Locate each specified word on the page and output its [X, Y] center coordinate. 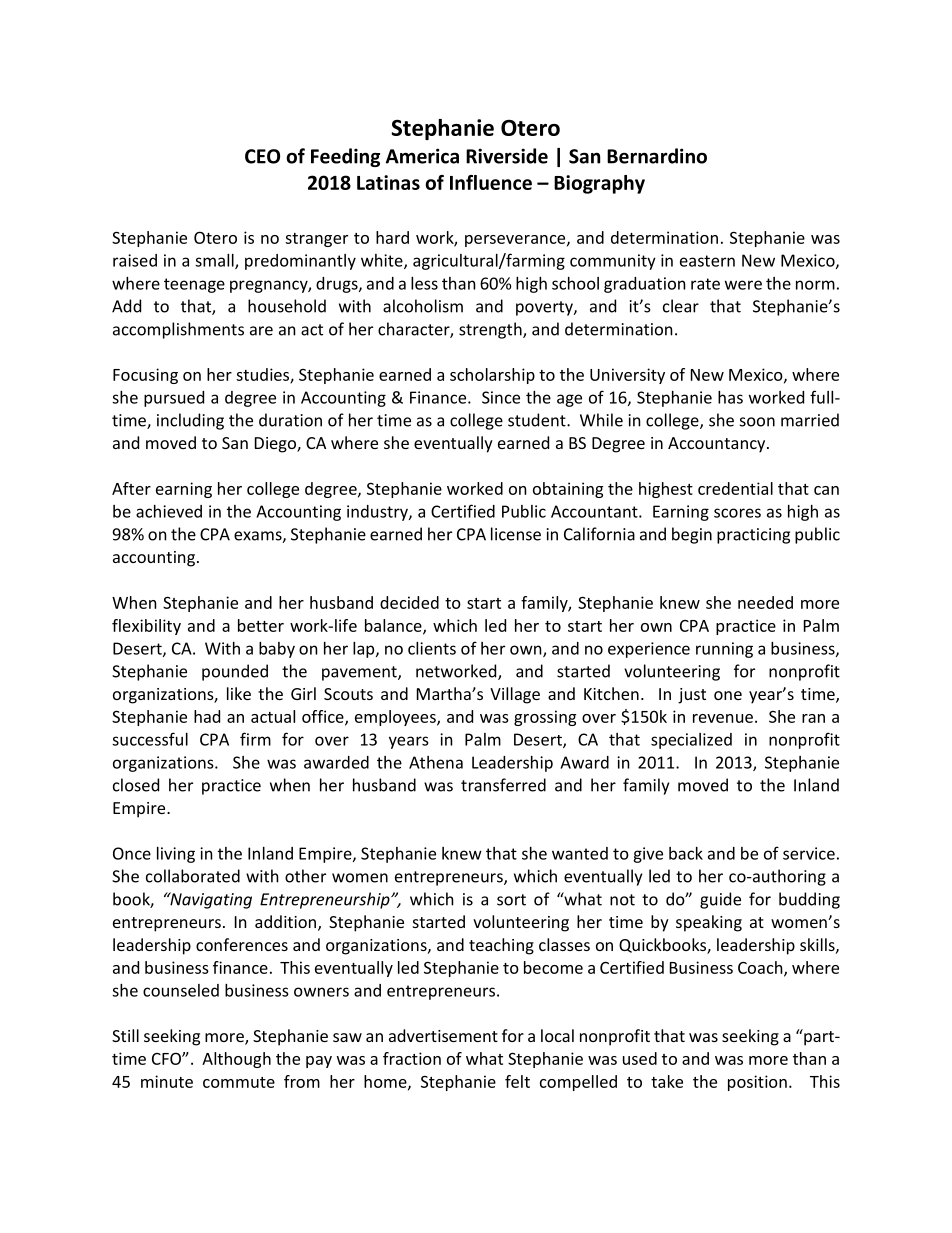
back [686, 853]
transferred [503, 785]
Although [236, 1060]
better [261, 625]
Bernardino [657, 156]
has [730, 397]
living [176, 855]
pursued [174, 399]
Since [501, 397]
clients [432, 648]
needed [765, 602]
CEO [262, 156]
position [757, 1083]
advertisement [443, 1035]
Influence [491, 182]
